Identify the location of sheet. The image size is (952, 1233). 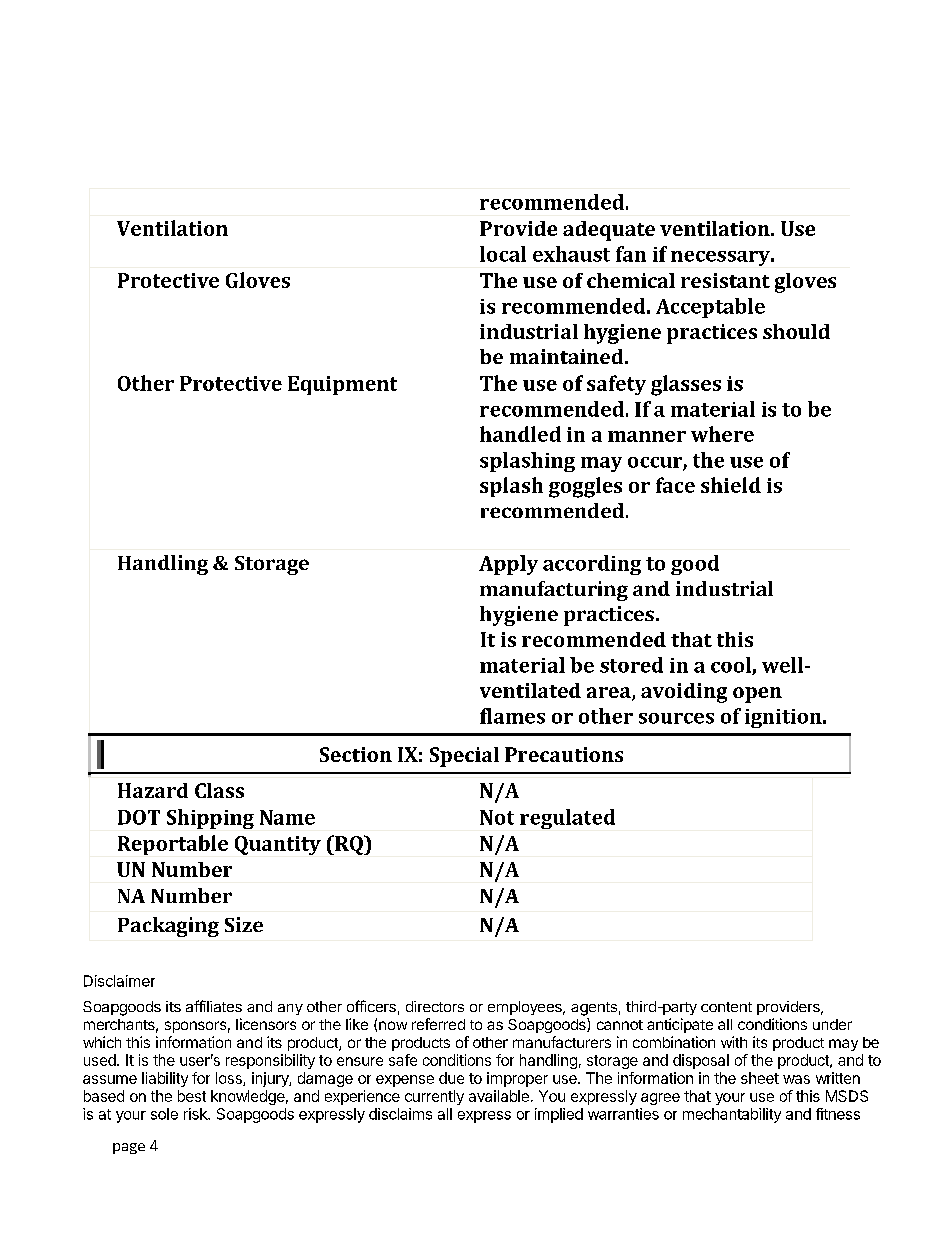
(760, 1078).
